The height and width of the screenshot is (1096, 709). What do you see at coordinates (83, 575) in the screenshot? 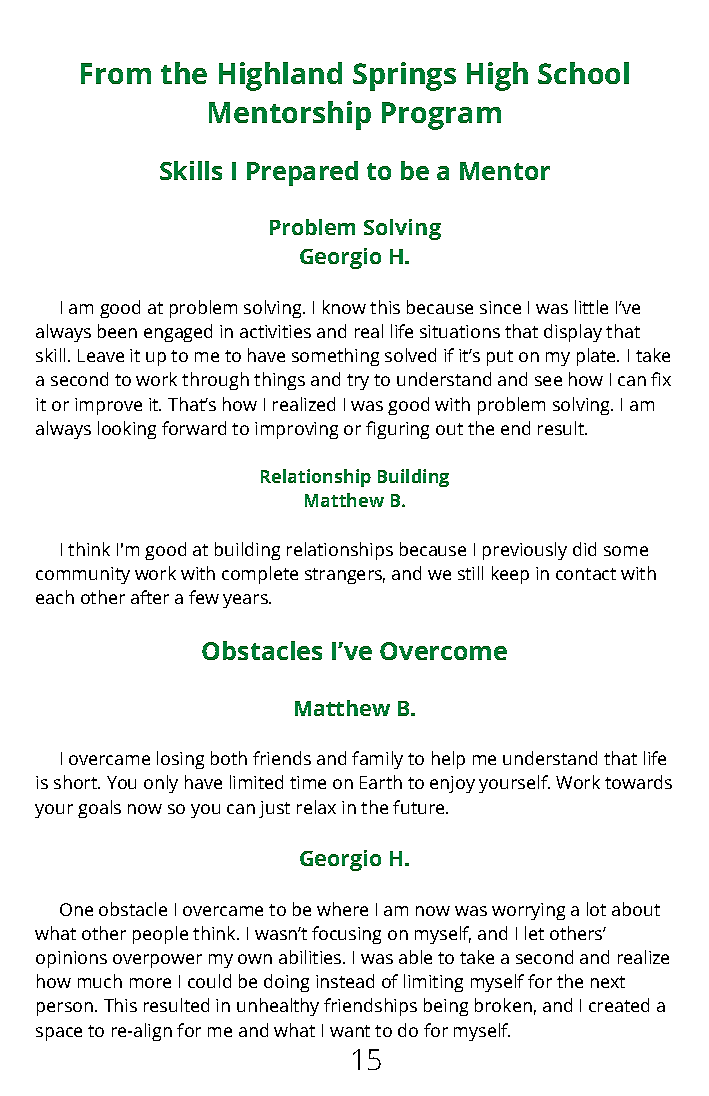
I see `community` at bounding box center [83, 575].
